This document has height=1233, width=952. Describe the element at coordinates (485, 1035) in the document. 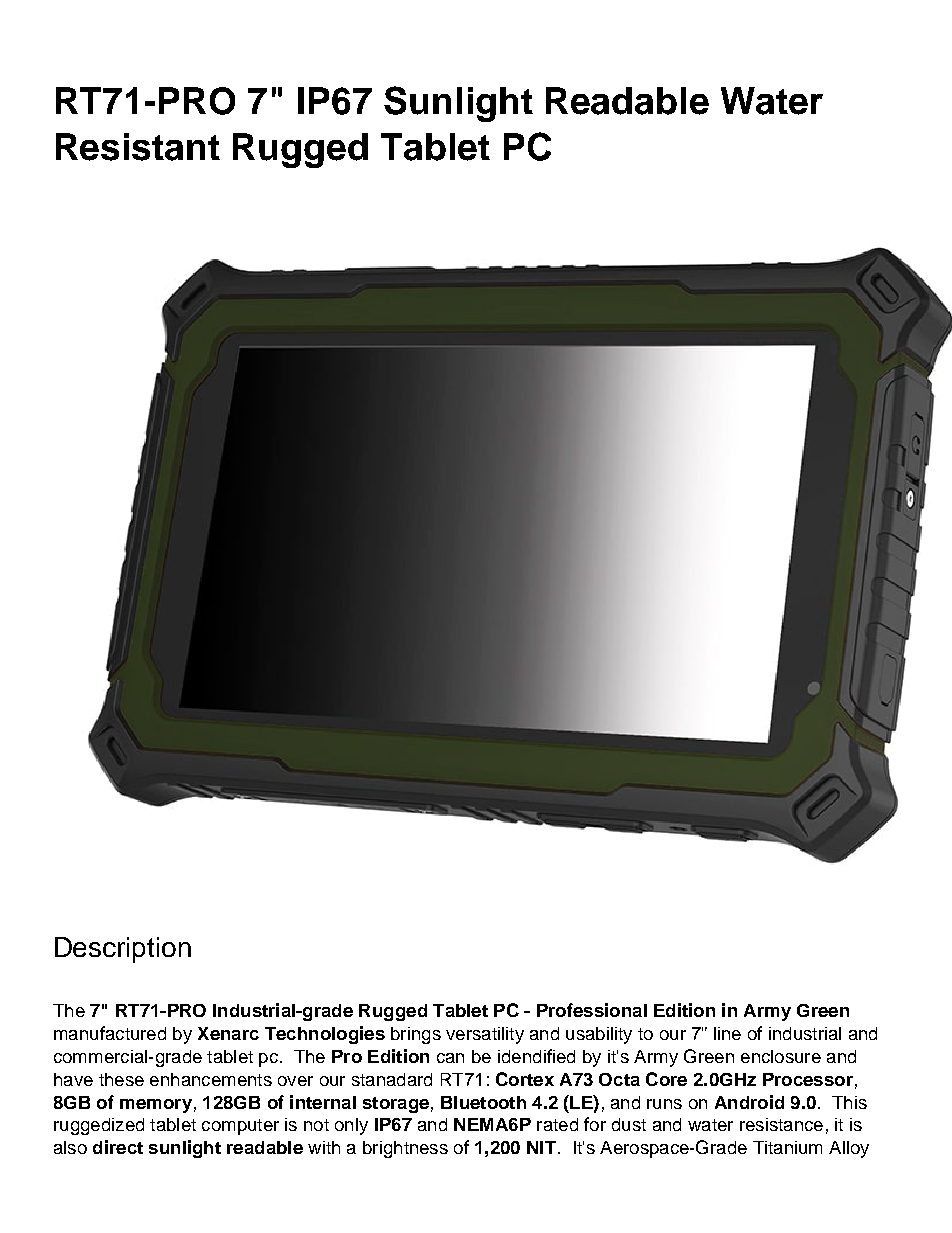

I see `versatility` at that location.
